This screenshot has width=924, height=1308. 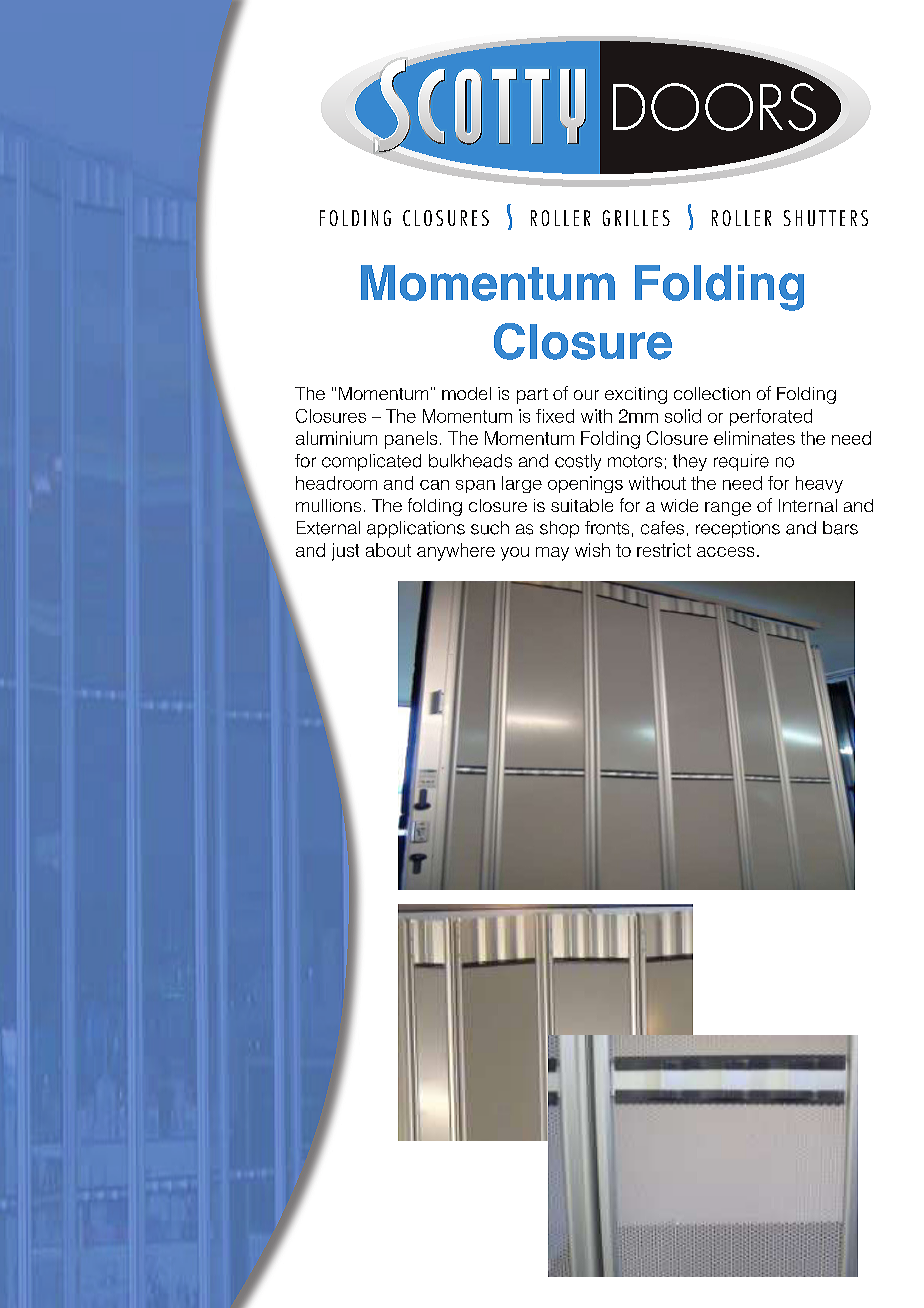 What do you see at coordinates (586, 395) in the screenshot?
I see `our` at bounding box center [586, 395].
